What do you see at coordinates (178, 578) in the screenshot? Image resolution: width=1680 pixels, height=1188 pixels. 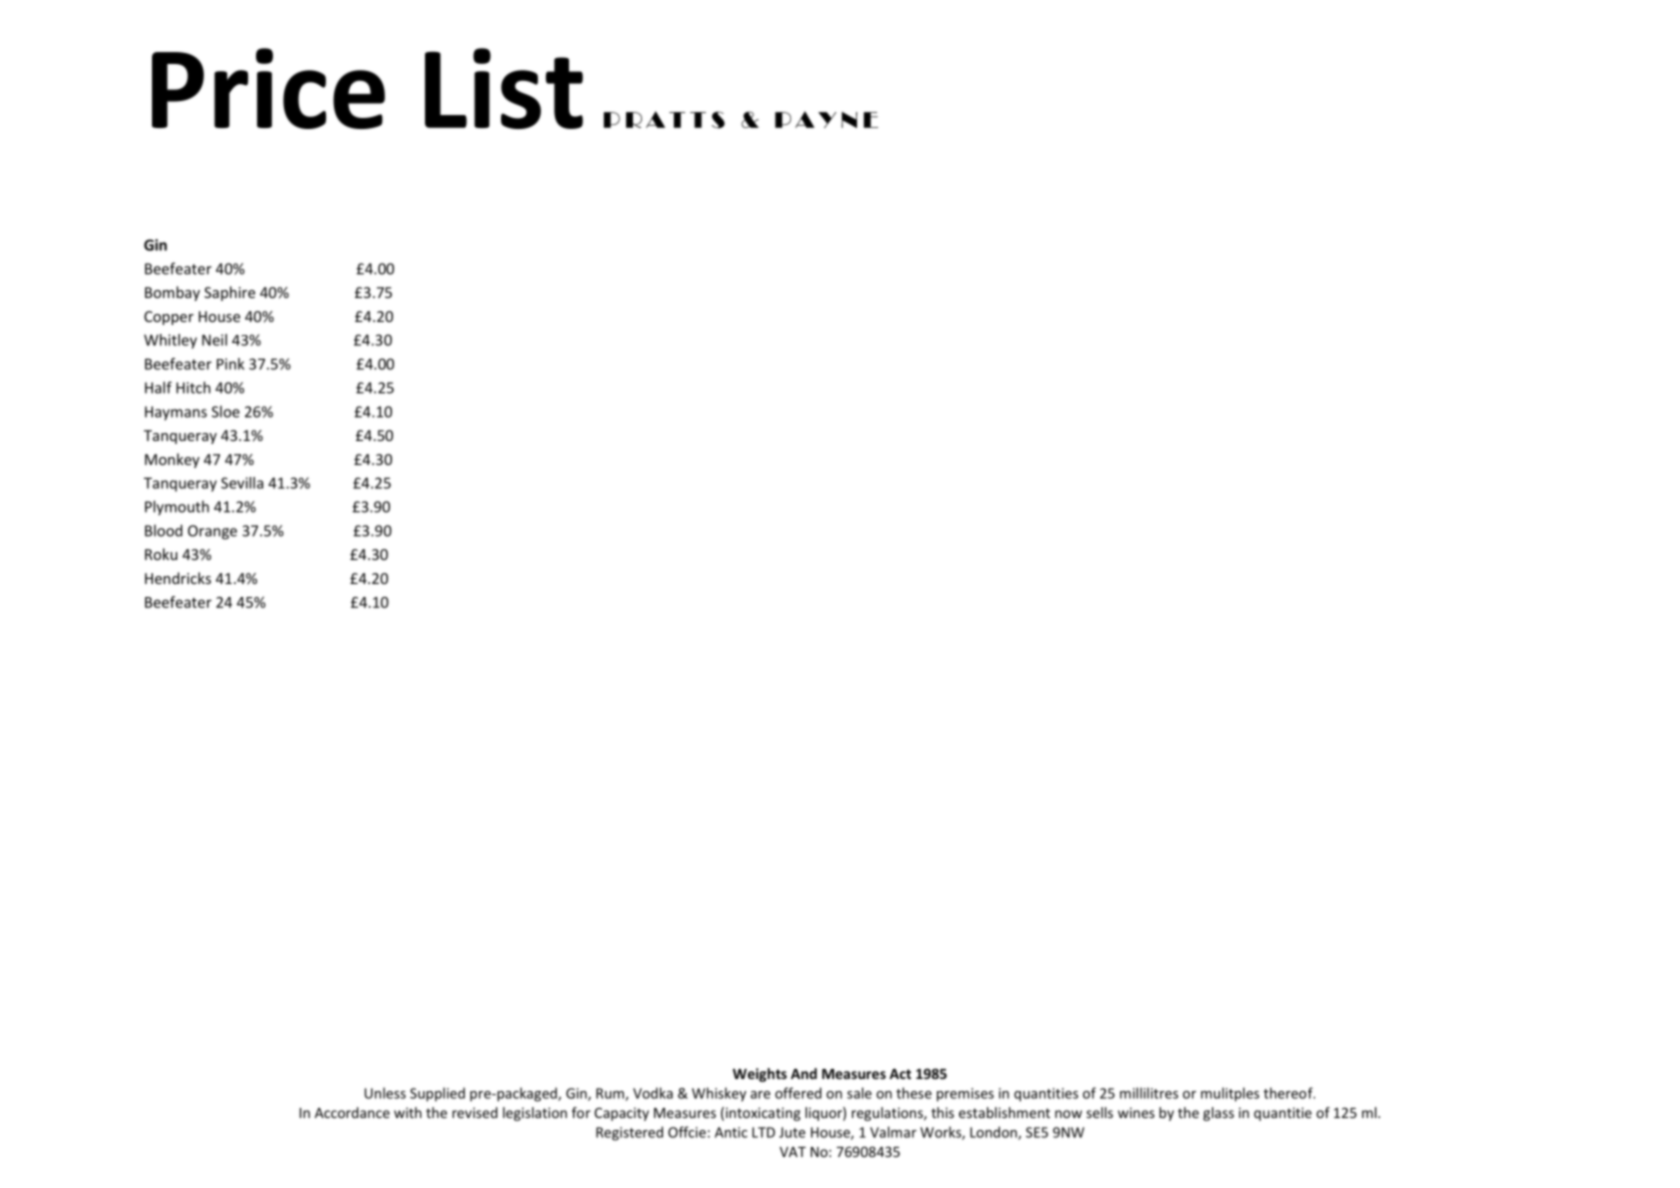 I see `Hendricks` at bounding box center [178, 578].
